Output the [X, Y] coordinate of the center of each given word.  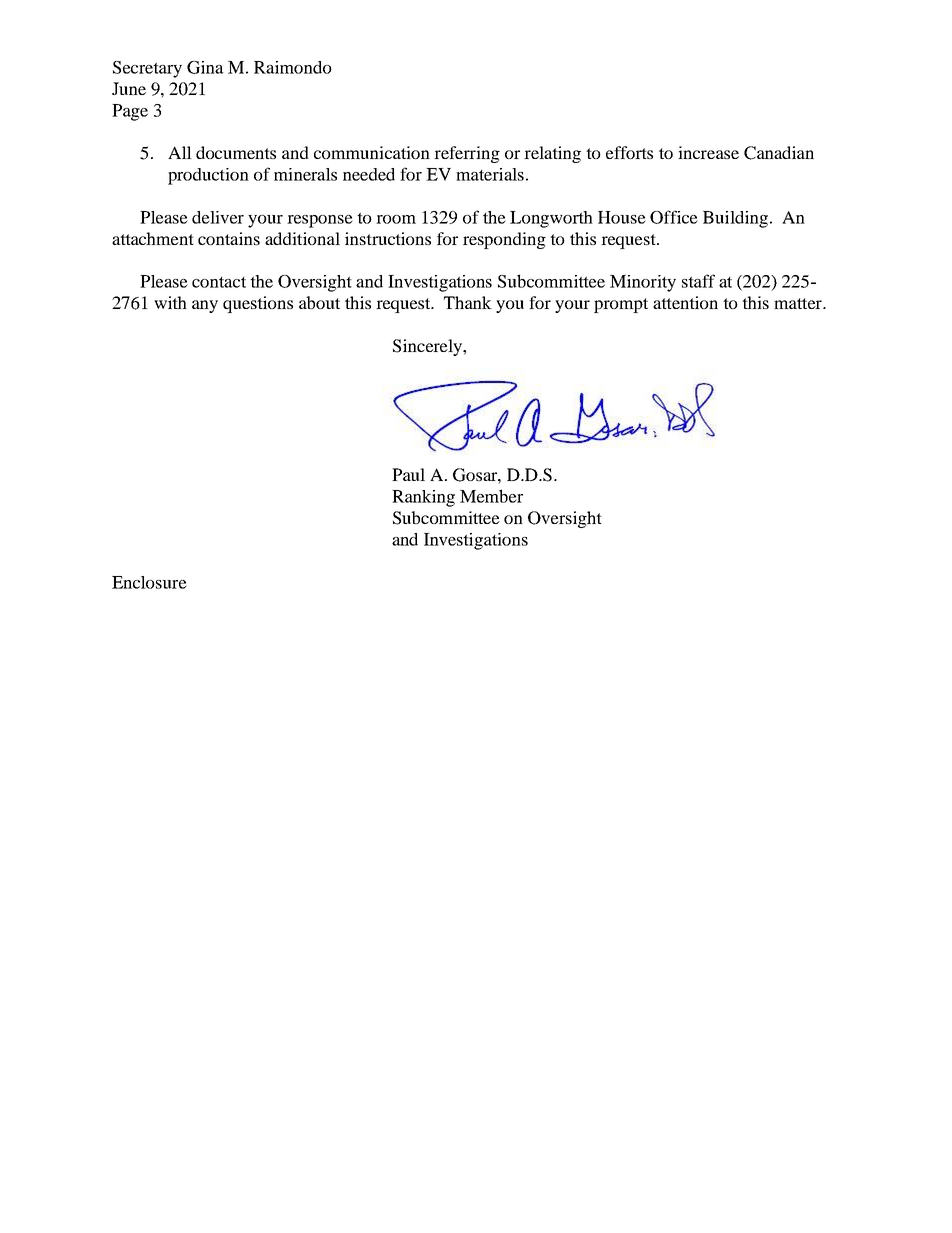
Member [491, 496]
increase [708, 152]
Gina [205, 67]
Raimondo [293, 67]
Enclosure [149, 582]
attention [685, 302]
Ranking [423, 498]
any [205, 306]
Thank [468, 302]
